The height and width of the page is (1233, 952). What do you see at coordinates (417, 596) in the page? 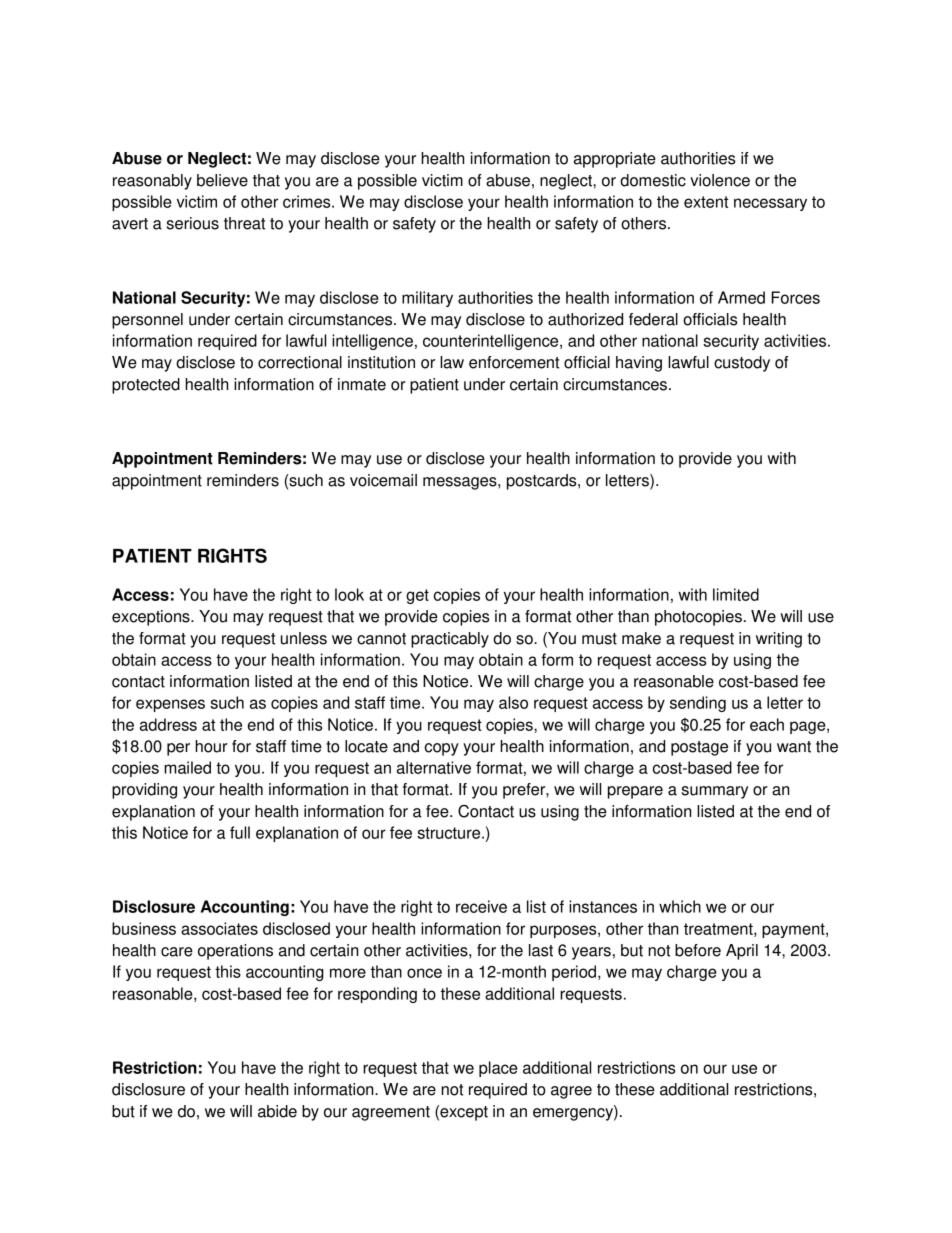
I see `get` at bounding box center [417, 596].
